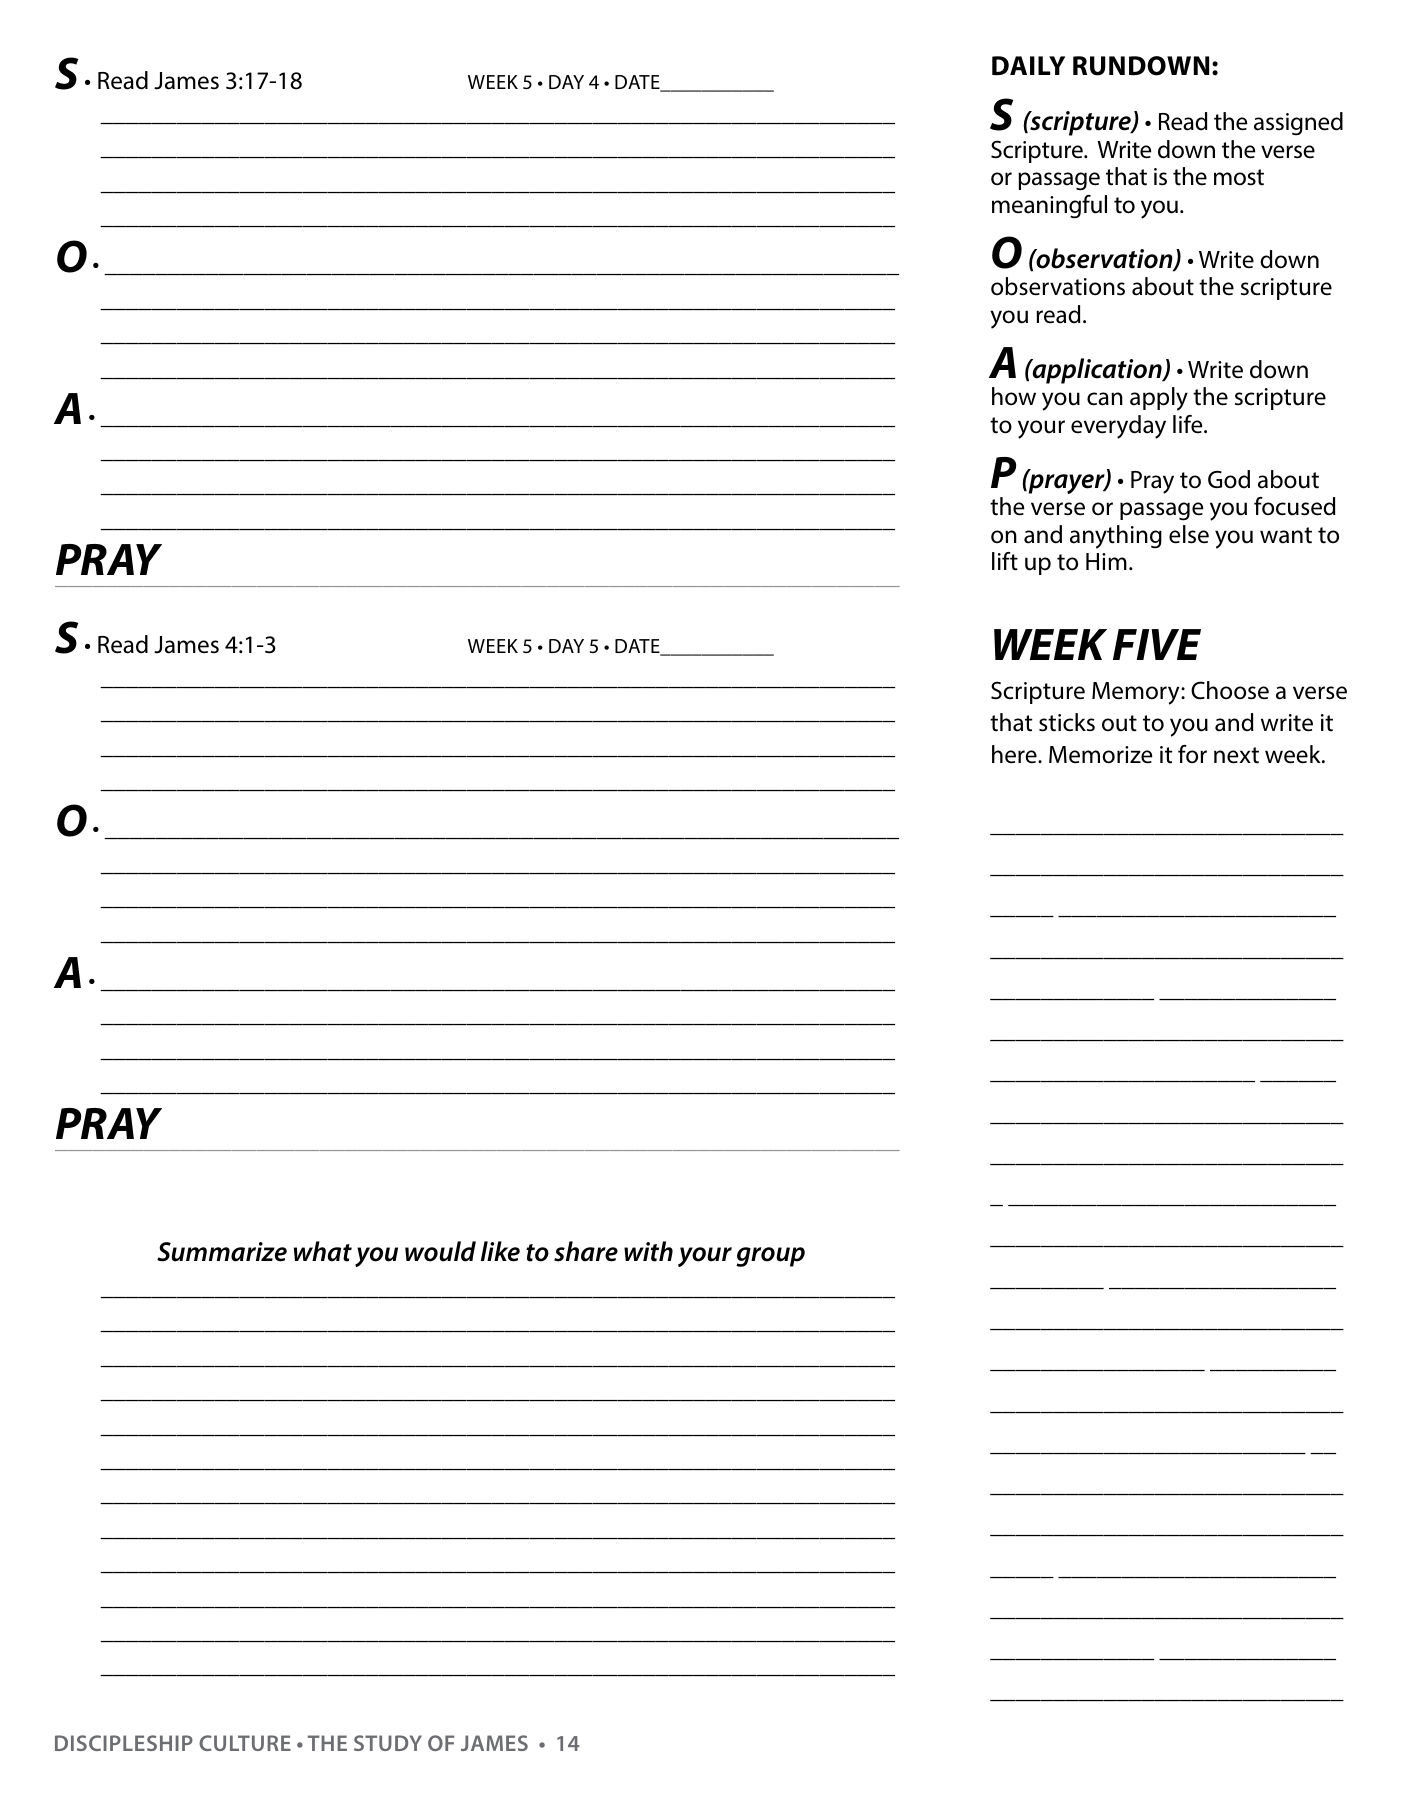 The height and width of the screenshot is (1816, 1403). Describe the element at coordinates (323, 1251) in the screenshot. I see `what` at that location.
